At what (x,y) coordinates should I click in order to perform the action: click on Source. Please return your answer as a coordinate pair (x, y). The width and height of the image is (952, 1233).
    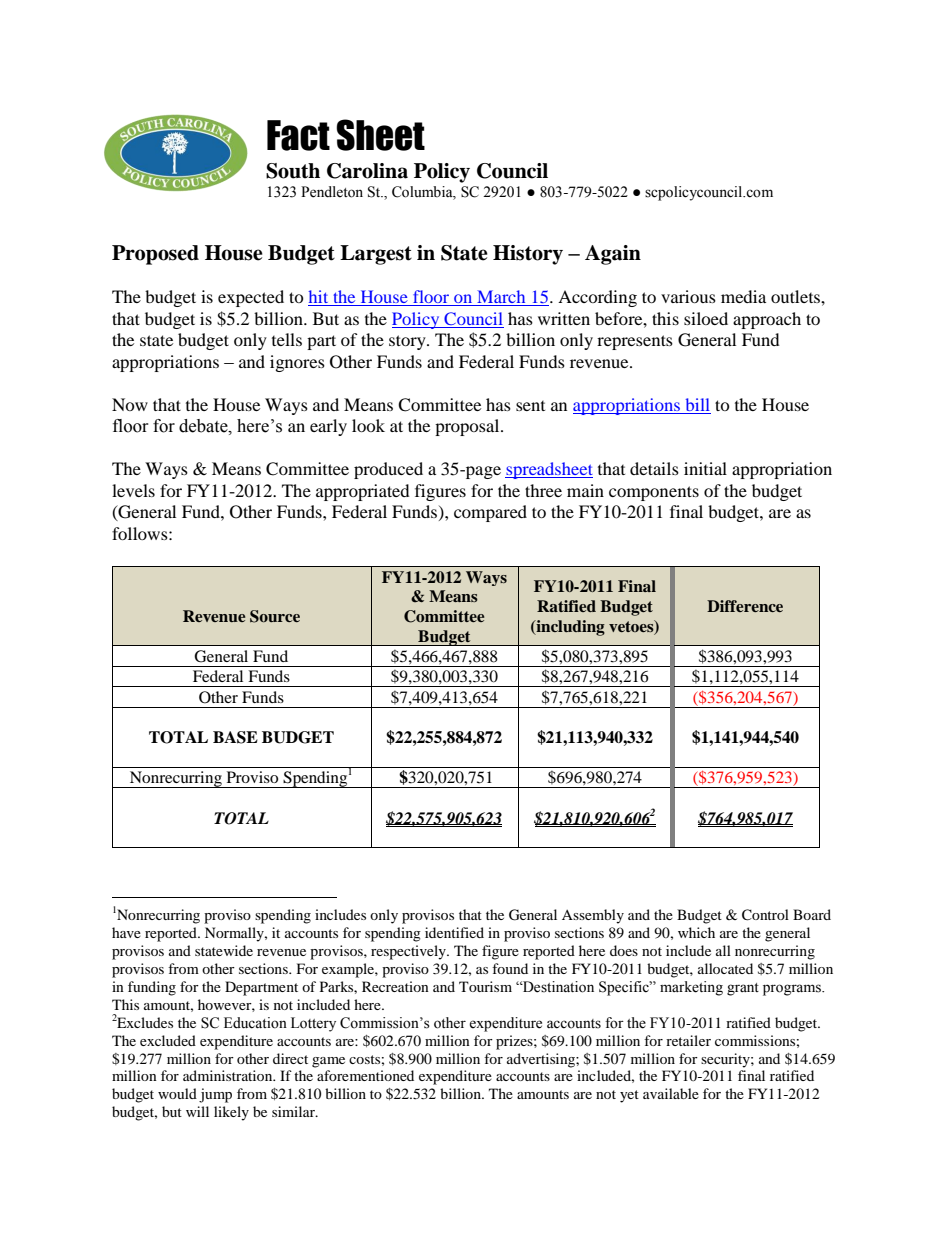
    Looking at the image, I should click on (275, 616).
